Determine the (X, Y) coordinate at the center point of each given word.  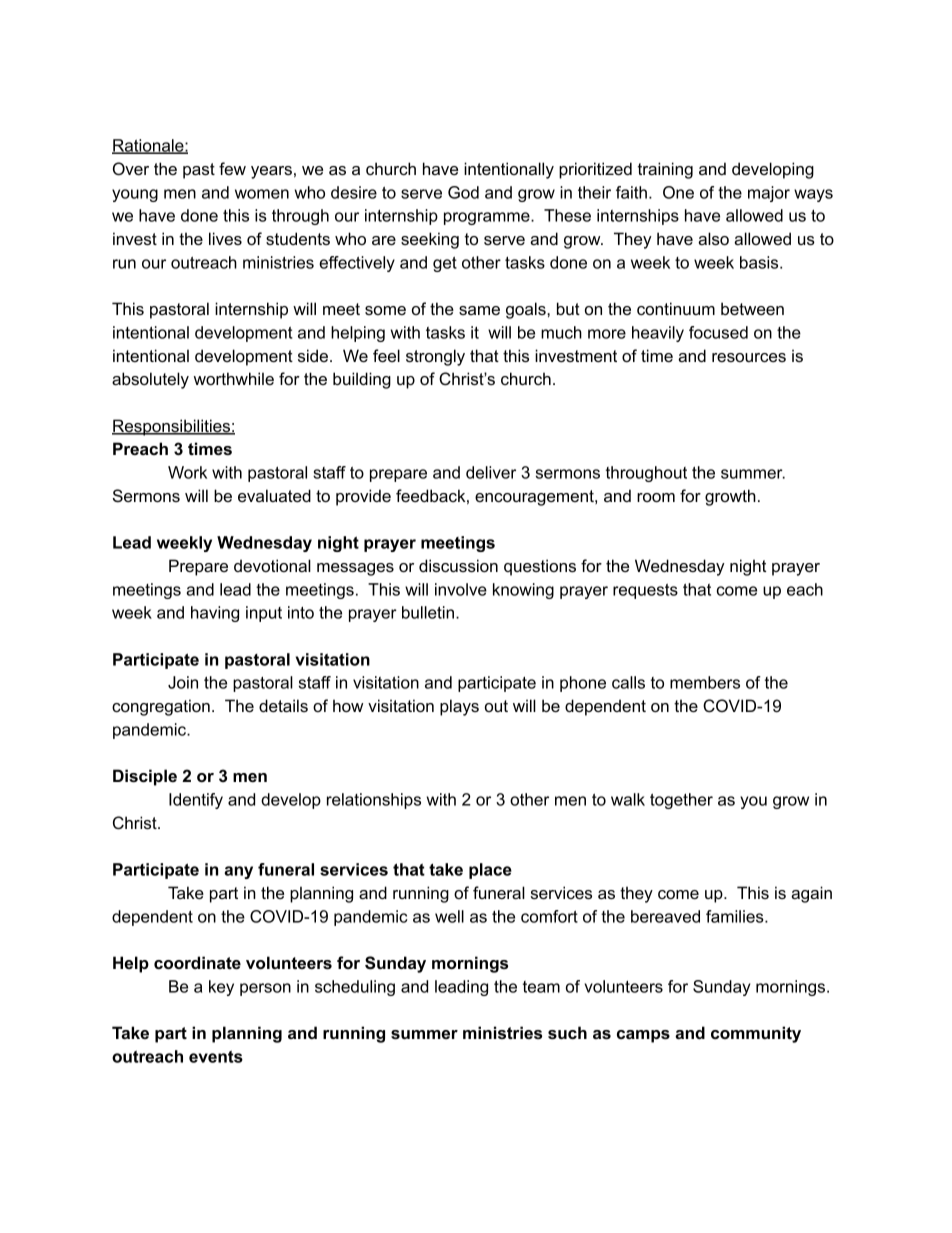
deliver (491, 472)
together (681, 801)
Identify (196, 801)
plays (459, 707)
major (769, 194)
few (232, 168)
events (216, 1056)
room (656, 497)
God (463, 192)
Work (187, 472)
